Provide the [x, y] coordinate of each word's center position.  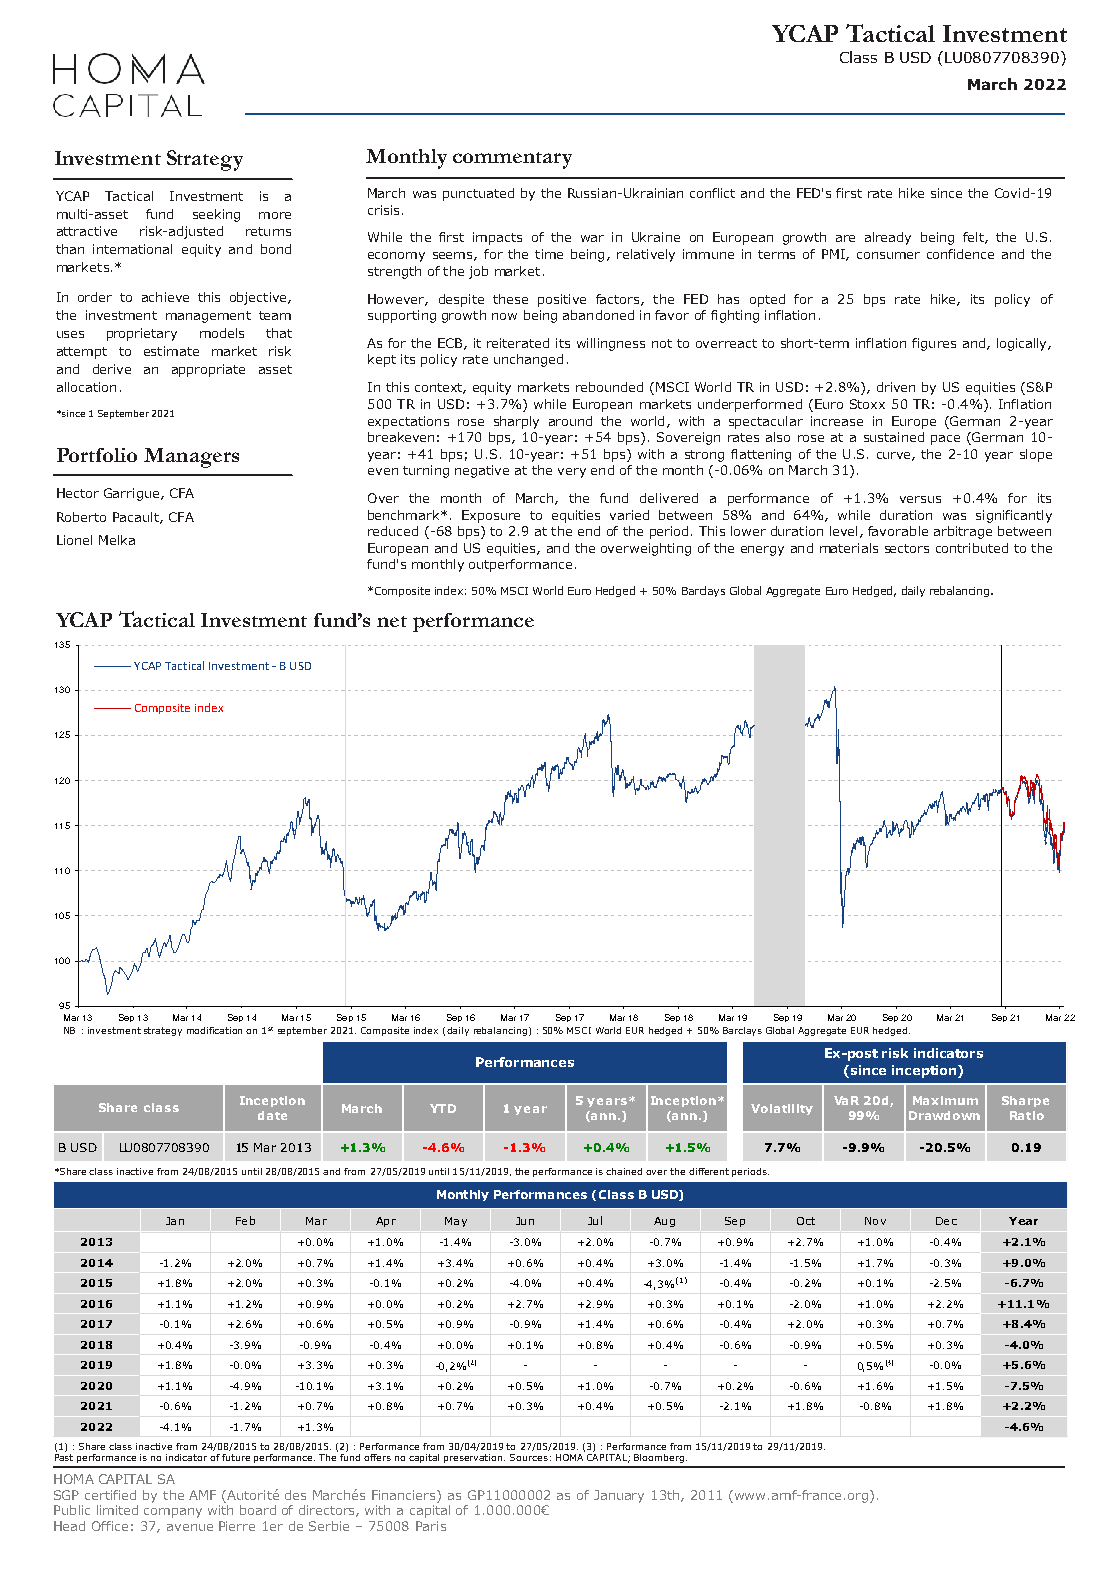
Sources [529, 1457]
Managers [191, 458]
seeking [216, 215]
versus [920, 499]
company [173, 1513]
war [592, 238]
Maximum [945, 1100]
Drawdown [944, 1115]
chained [624, 1171]
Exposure [491, 516]
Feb [245, 1220]
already [888, 238]
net [392, 621]
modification [214, 1030]
